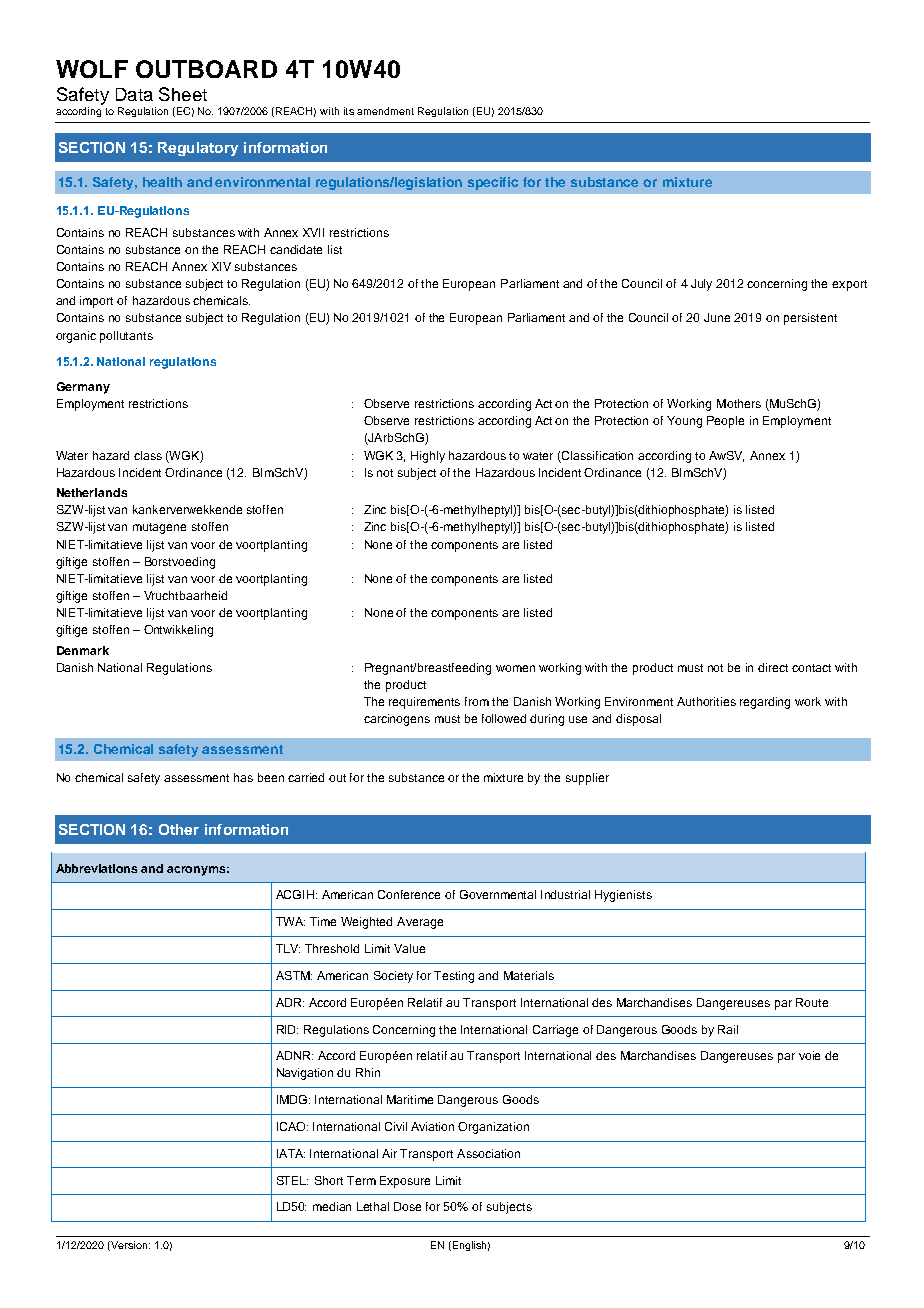 This screenshot has width=924, height=1308. Describe the element at coordinates (83, 650) in the screenshot. I see `Denmark` at that location.
